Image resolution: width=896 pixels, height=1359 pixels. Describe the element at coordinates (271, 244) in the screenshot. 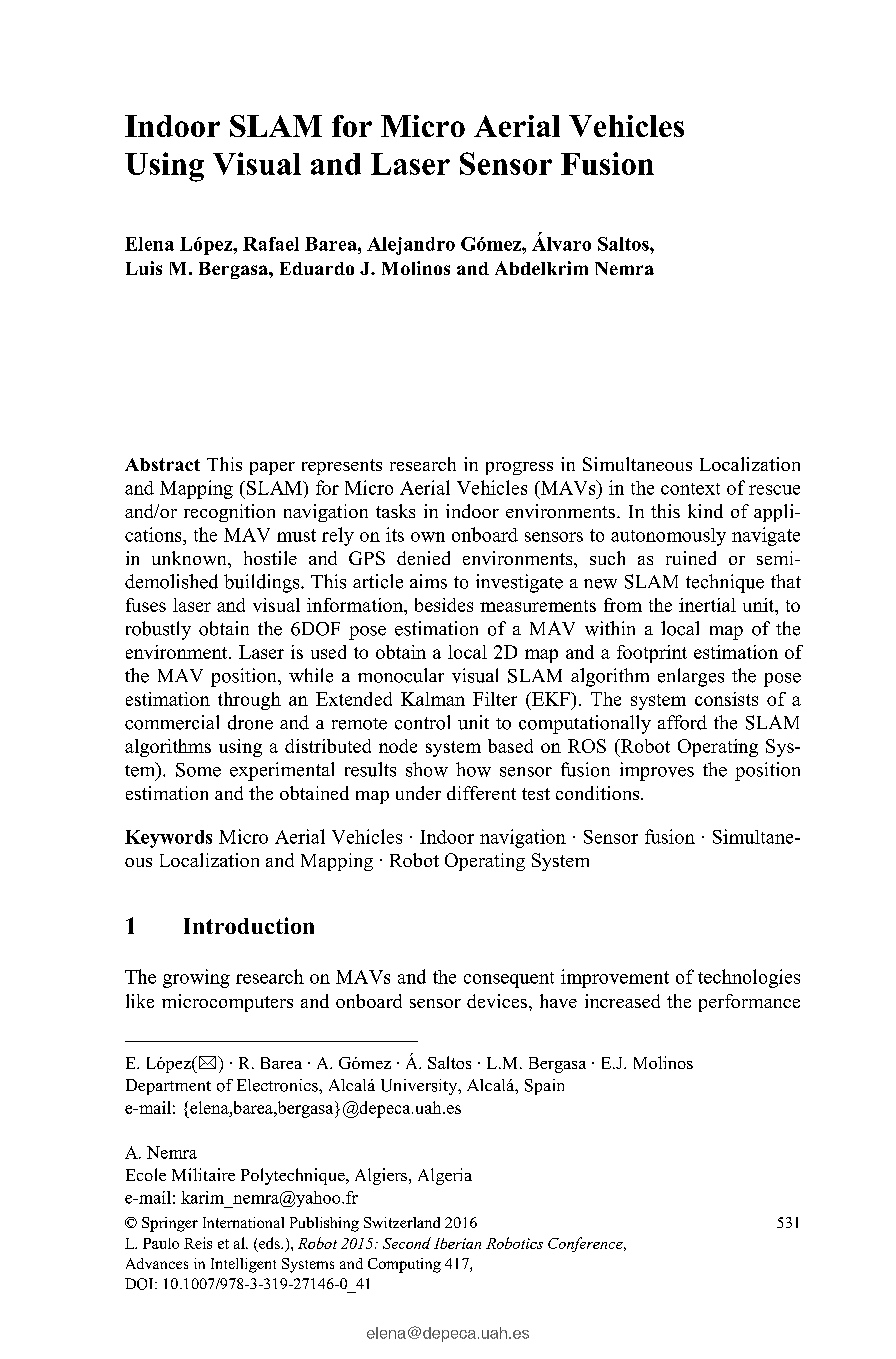

I see `Rafael` at that location.
